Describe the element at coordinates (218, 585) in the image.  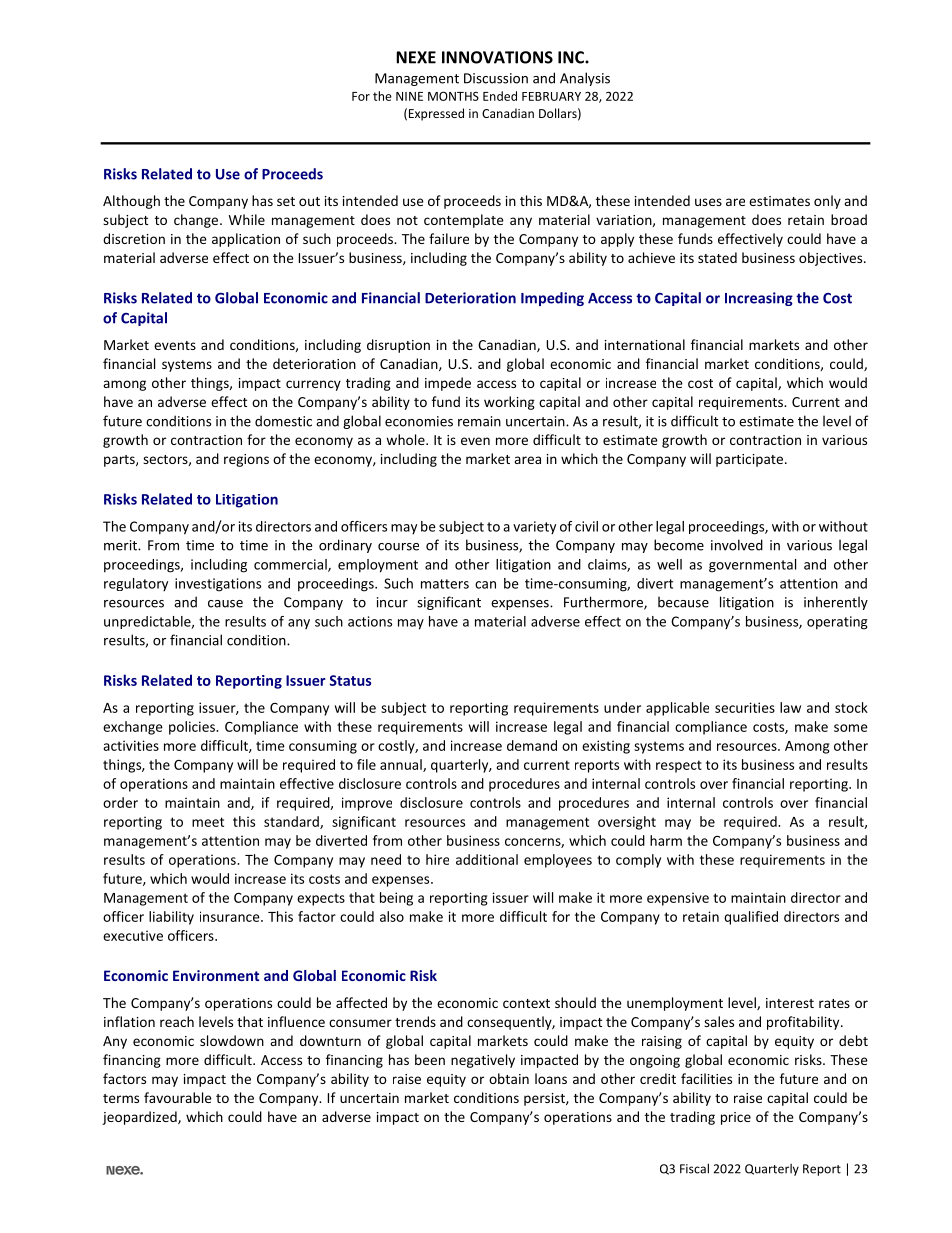
I see `investigations` at that location.
